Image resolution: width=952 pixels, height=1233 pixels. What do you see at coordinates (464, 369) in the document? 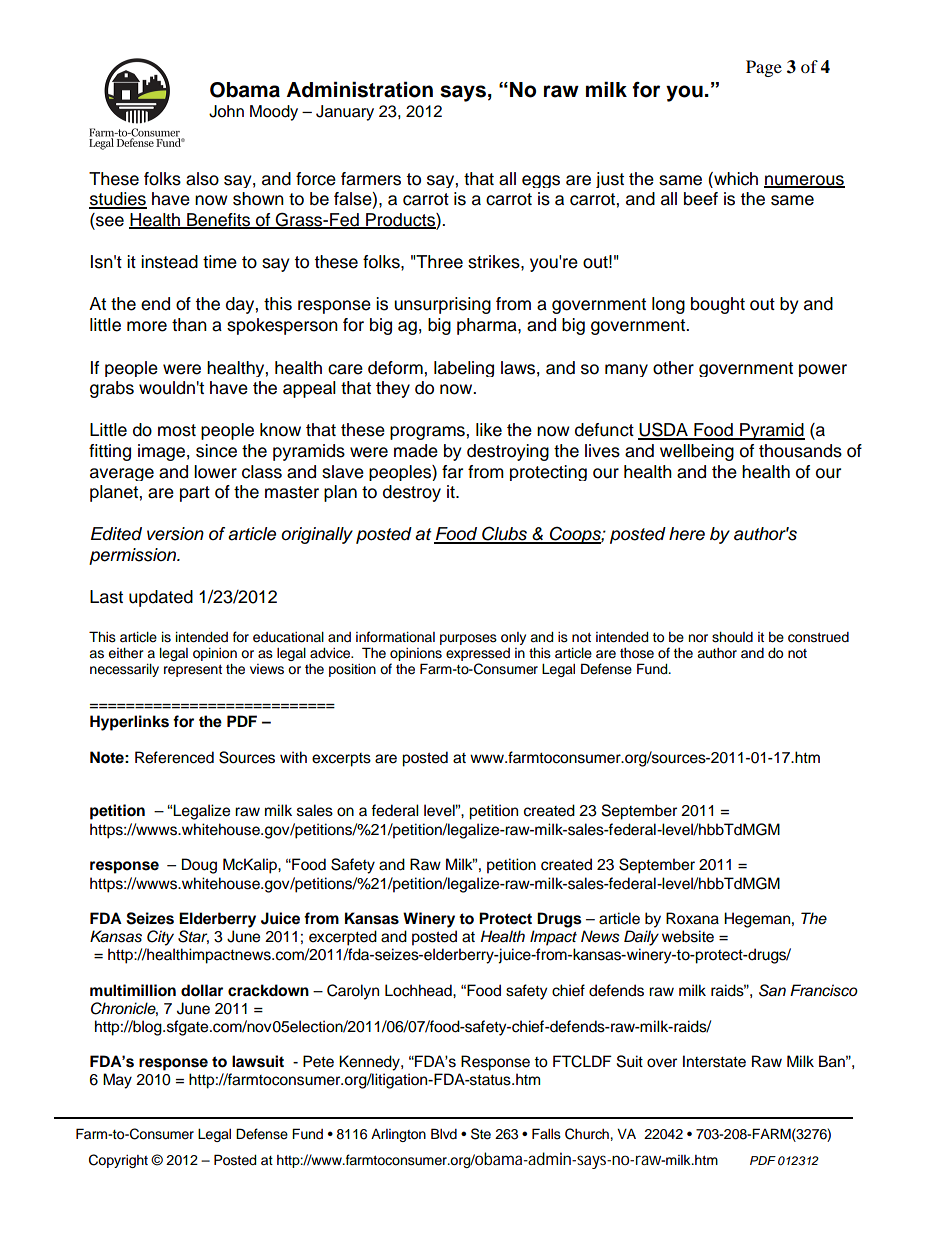
I see `labeling` at bounding box center [464, 369].
